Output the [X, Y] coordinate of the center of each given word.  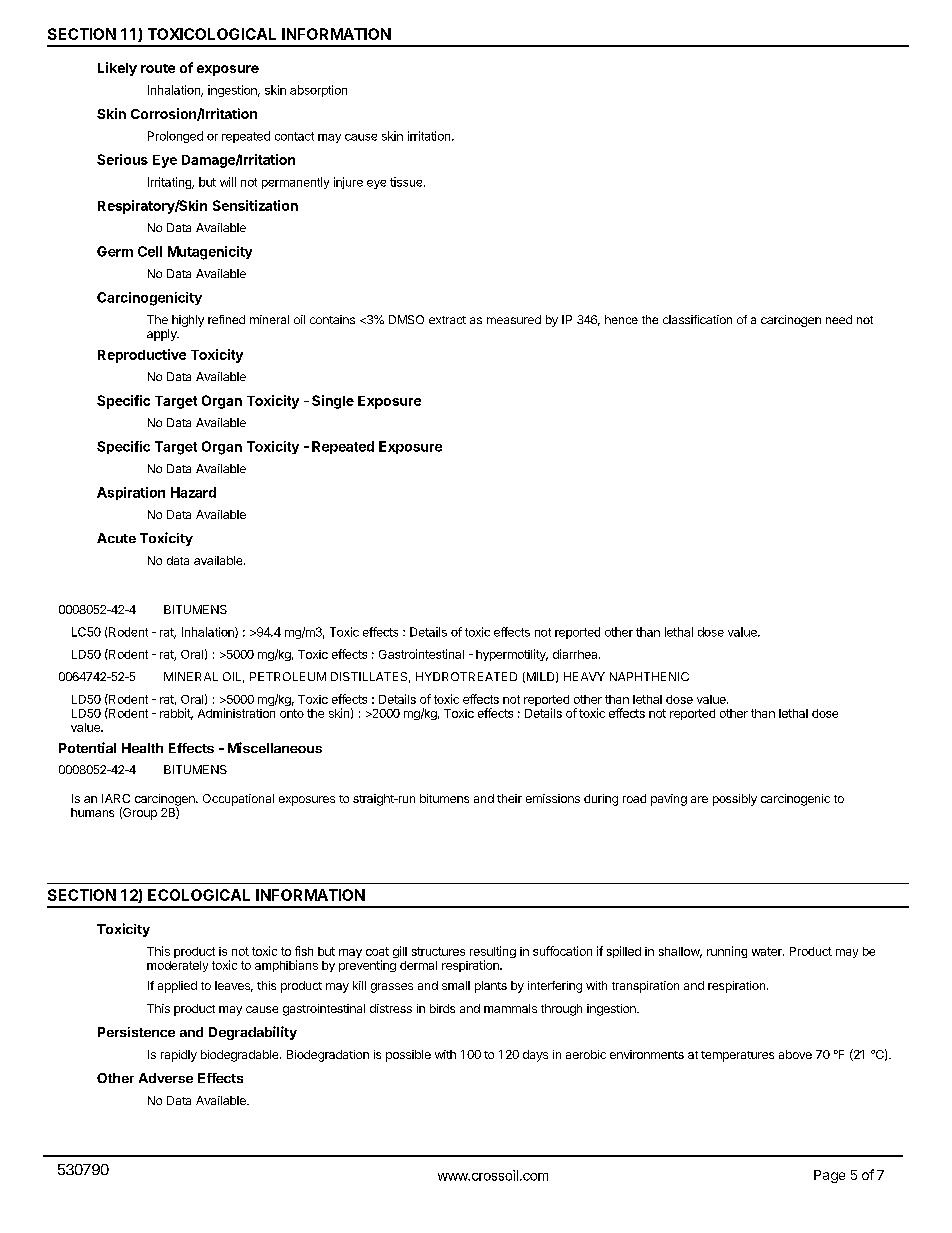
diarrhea [576, 654]
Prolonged [175, 137]
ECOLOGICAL [199, 895]
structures [438, 951]
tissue [407, 182]
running [727, 952]
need [839, 319]
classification [697, 319]
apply [163, 335]
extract [447, 320]
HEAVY [584, 676]
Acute [116, 538]
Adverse [166, 1078]
